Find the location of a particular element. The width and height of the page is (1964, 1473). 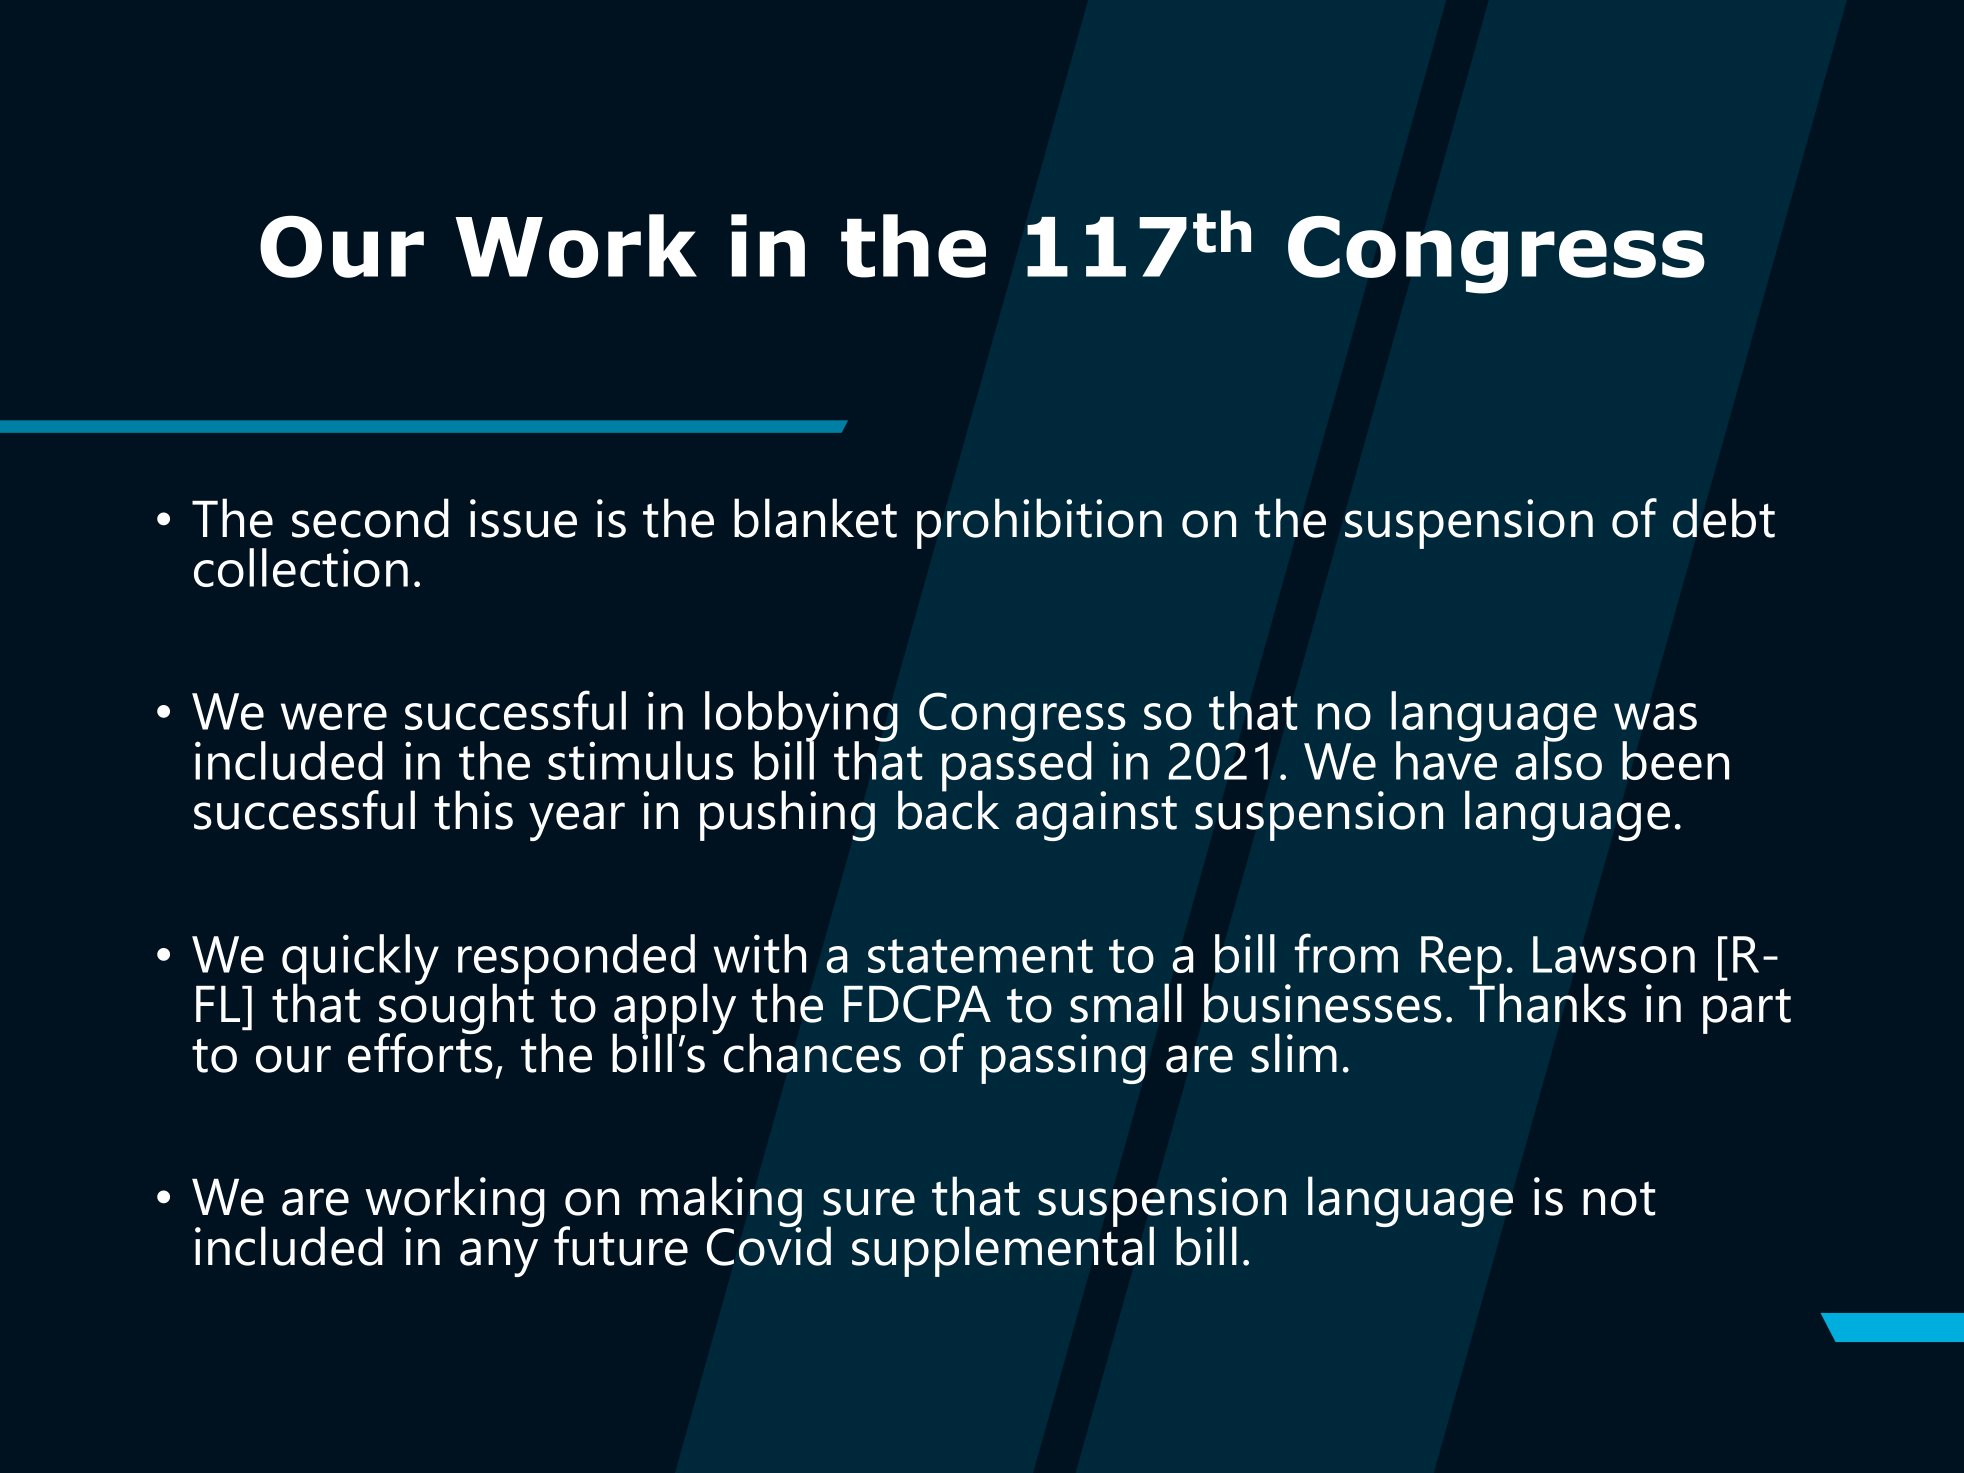

prohibition is located at coordinates (1039, 523).
